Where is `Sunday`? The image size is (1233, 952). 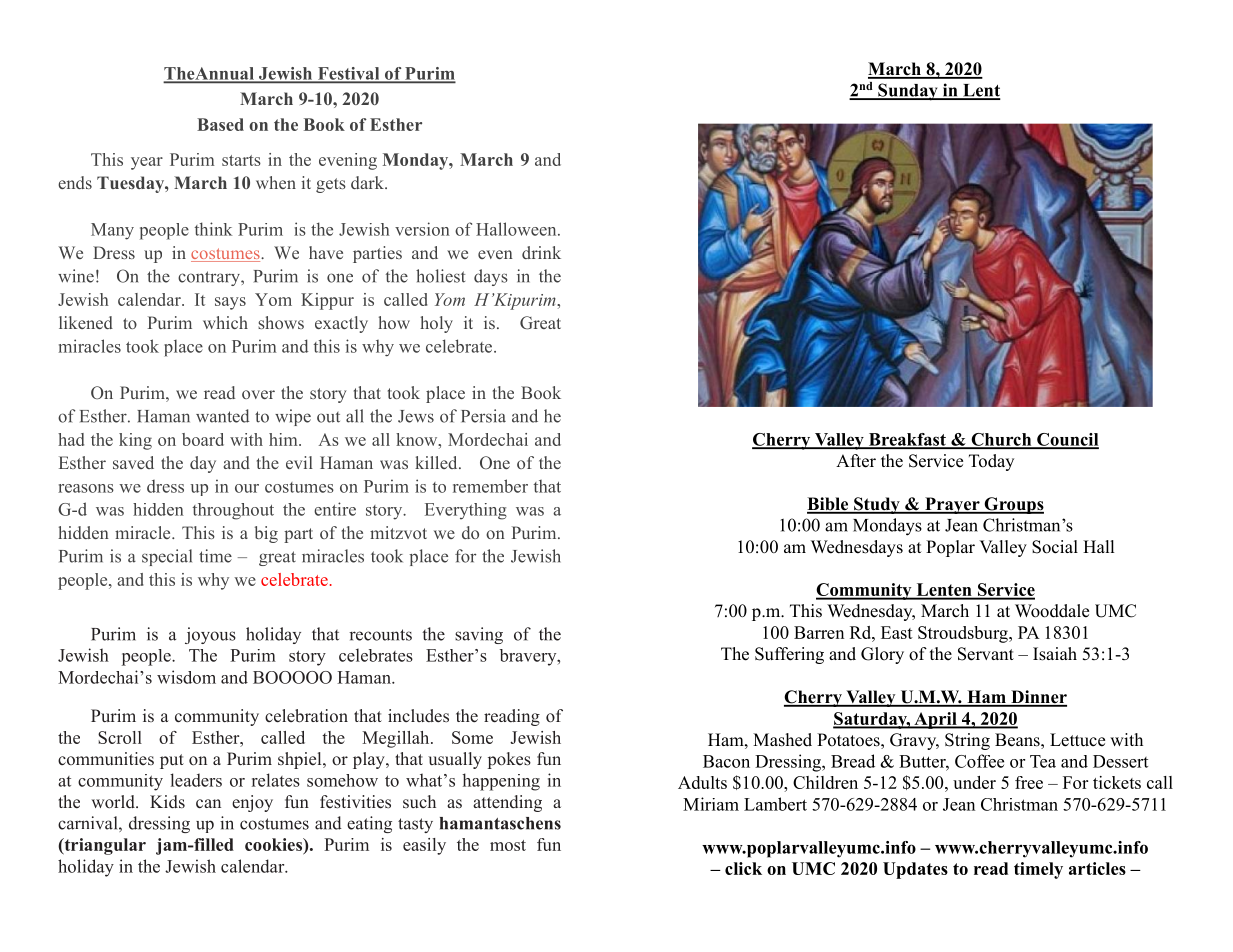 Sunday is located at coordinates (908, 92).
